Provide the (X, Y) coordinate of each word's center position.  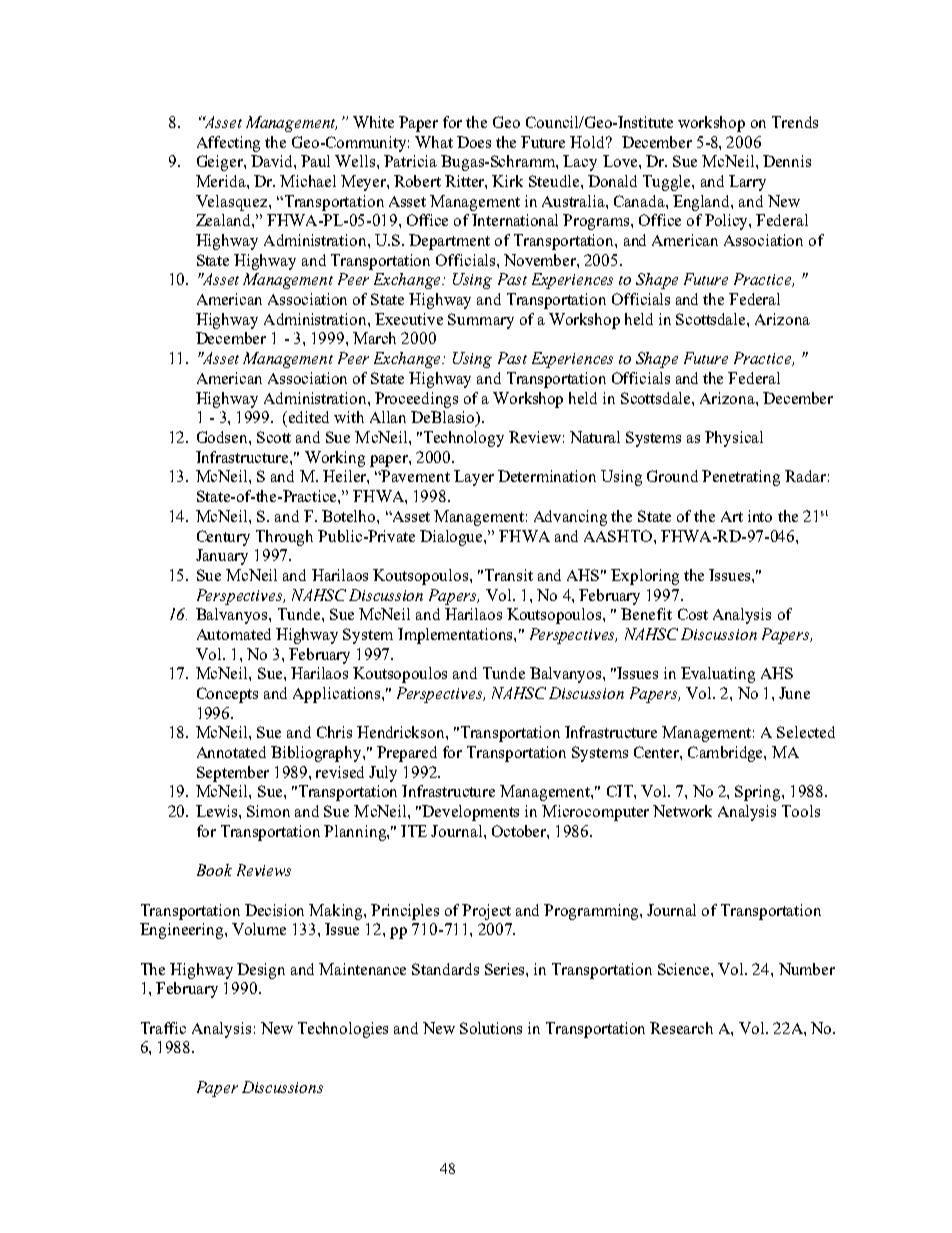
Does (474, 142)
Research (681, 1028)
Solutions (491, 1028)
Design (261, 971)
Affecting (228, 144)
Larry (747, 183)
